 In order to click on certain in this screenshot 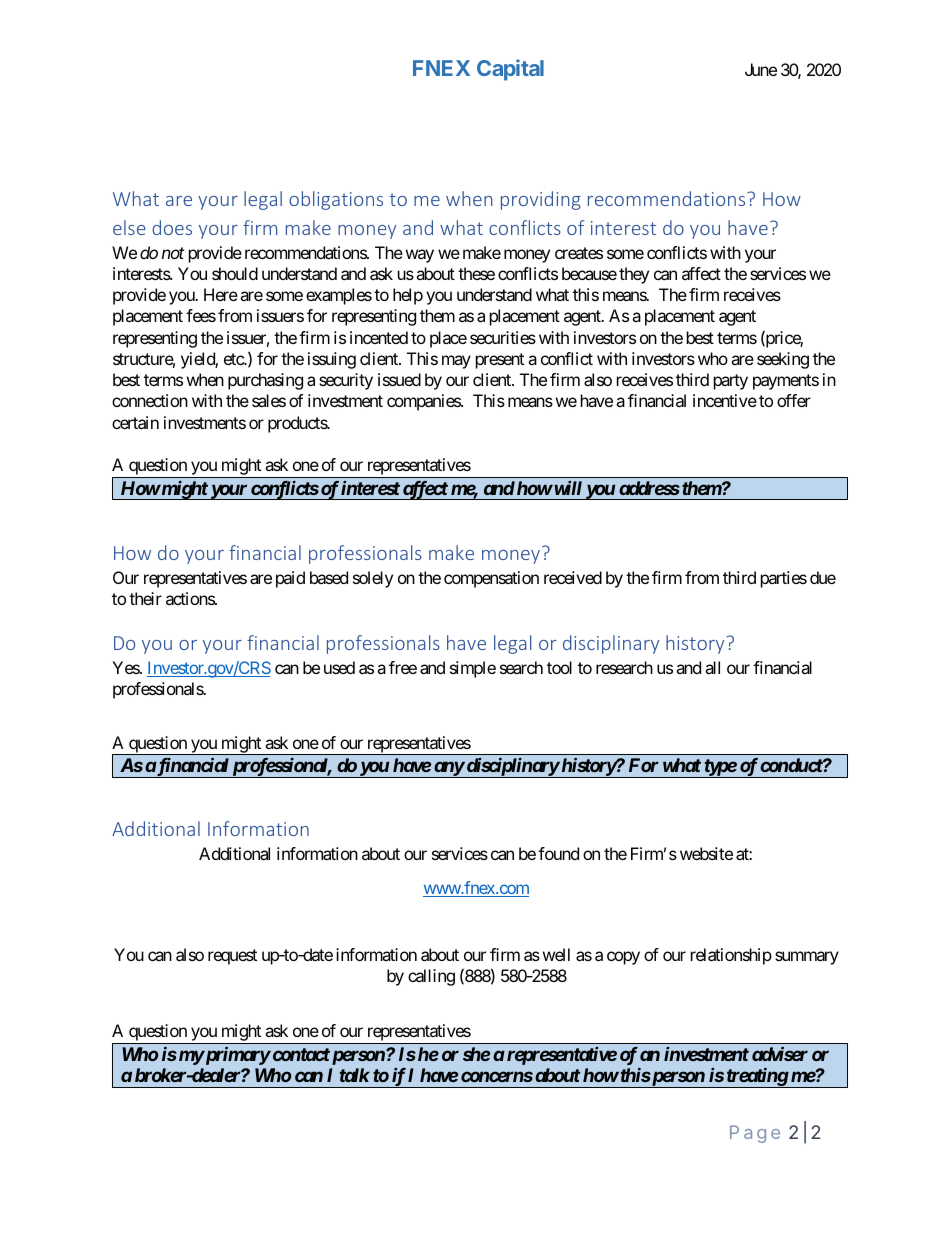, I will do `click(135, 422)`.
